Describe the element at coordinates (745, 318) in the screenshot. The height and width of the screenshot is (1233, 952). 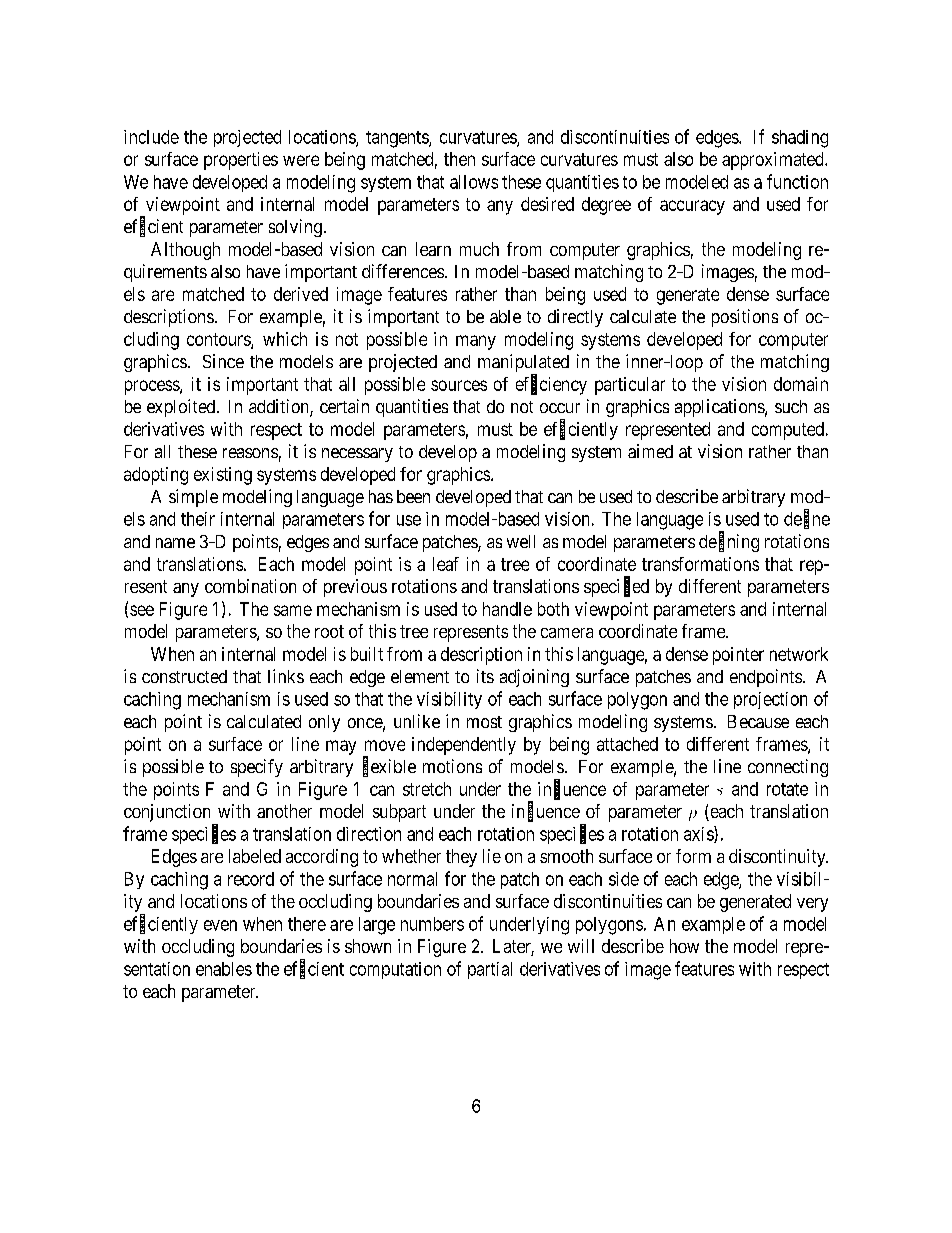
I see `positions` at that location.
